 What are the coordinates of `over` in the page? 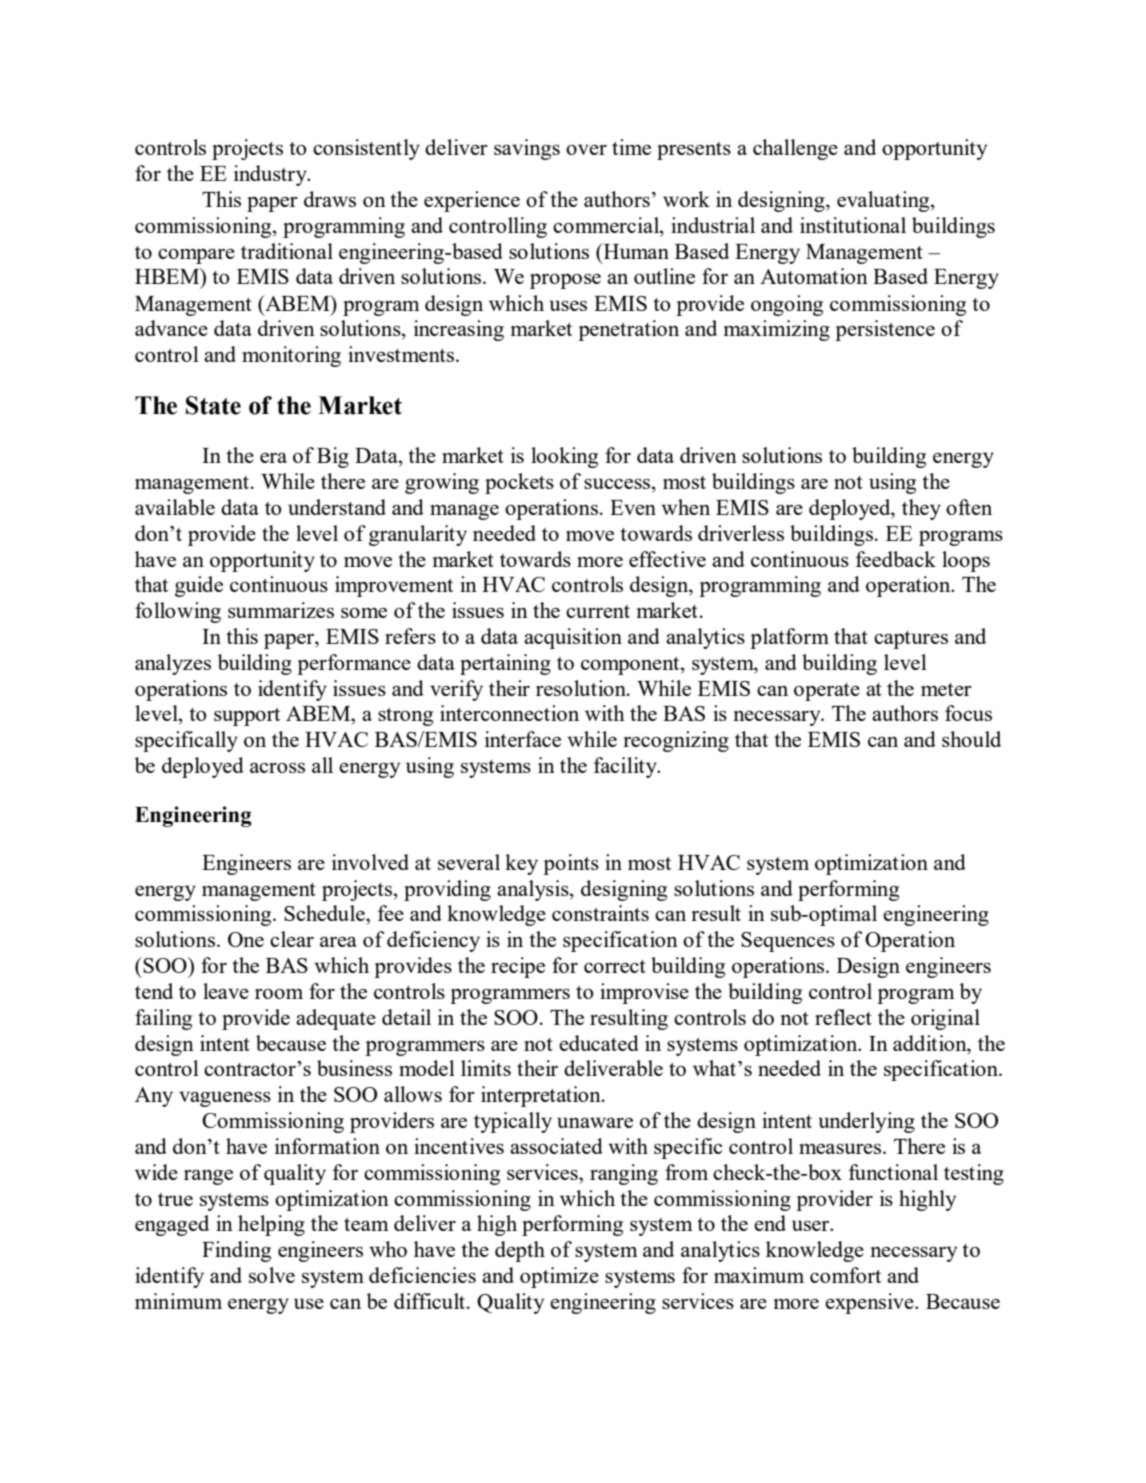 It's located at (586, 149).
